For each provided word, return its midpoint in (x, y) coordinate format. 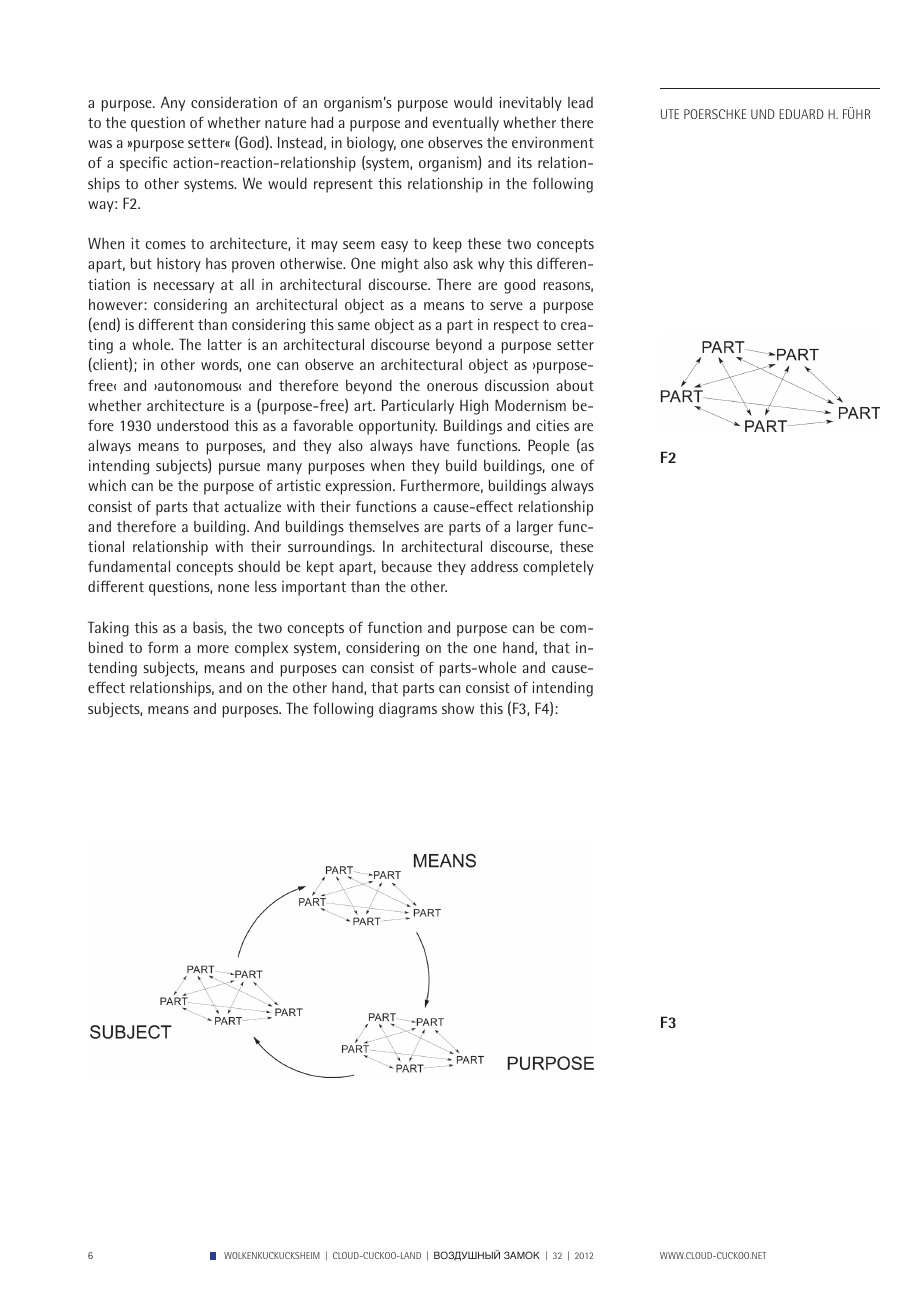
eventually (465, 124)
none (233, 588)
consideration (234, 102)
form (163, 647)
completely (558, 568)
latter (225, 344)
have (434, 445)
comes (166, 245)
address (494, 566)
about (575, 385)
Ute (670, 114)
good (519, 286)
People (548, 447)
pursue (239, 469)
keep (447, 245)
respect (516, 327)
